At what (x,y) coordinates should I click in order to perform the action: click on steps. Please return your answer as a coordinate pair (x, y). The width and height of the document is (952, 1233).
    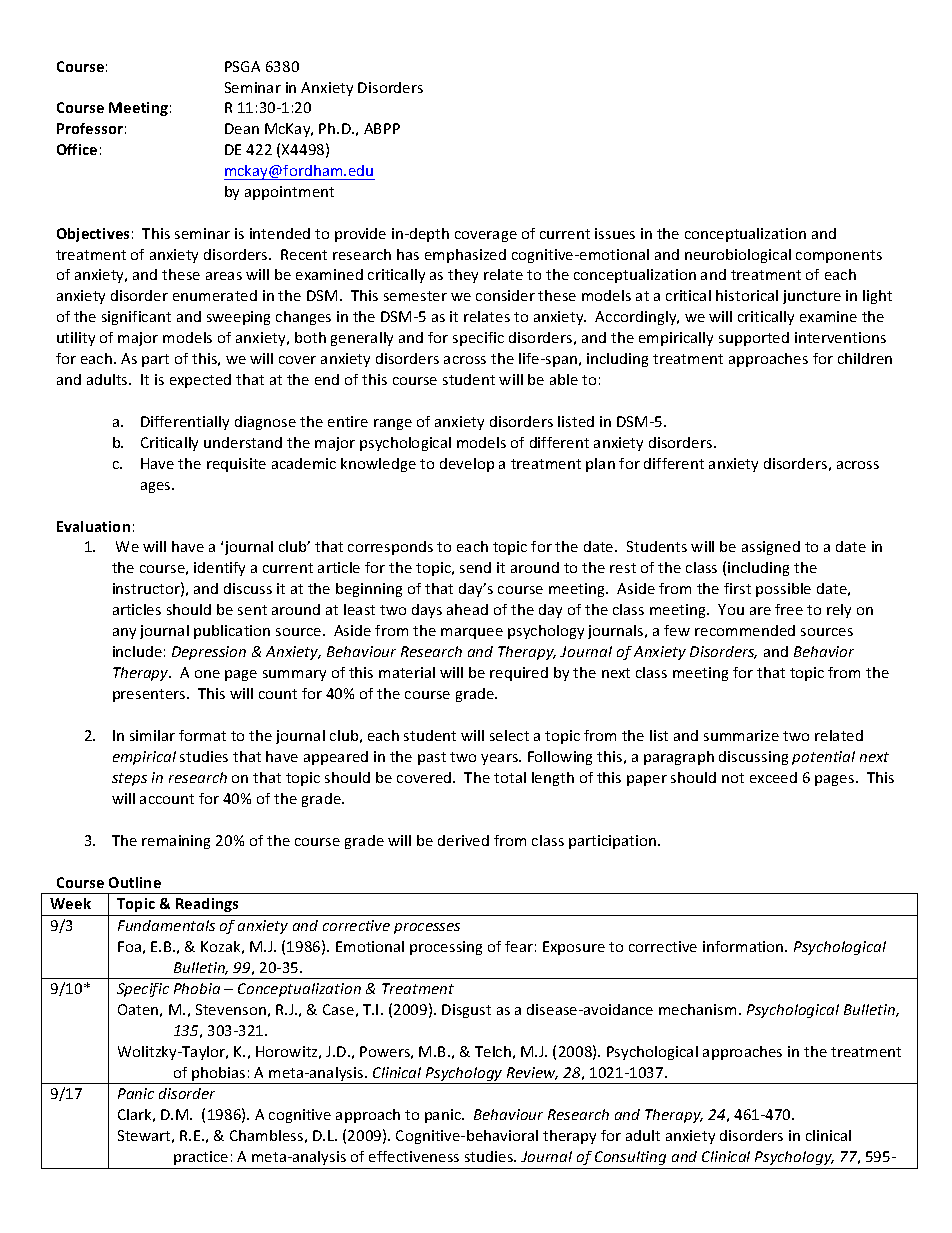
    Looking at the image, I should click on (129, 779).
